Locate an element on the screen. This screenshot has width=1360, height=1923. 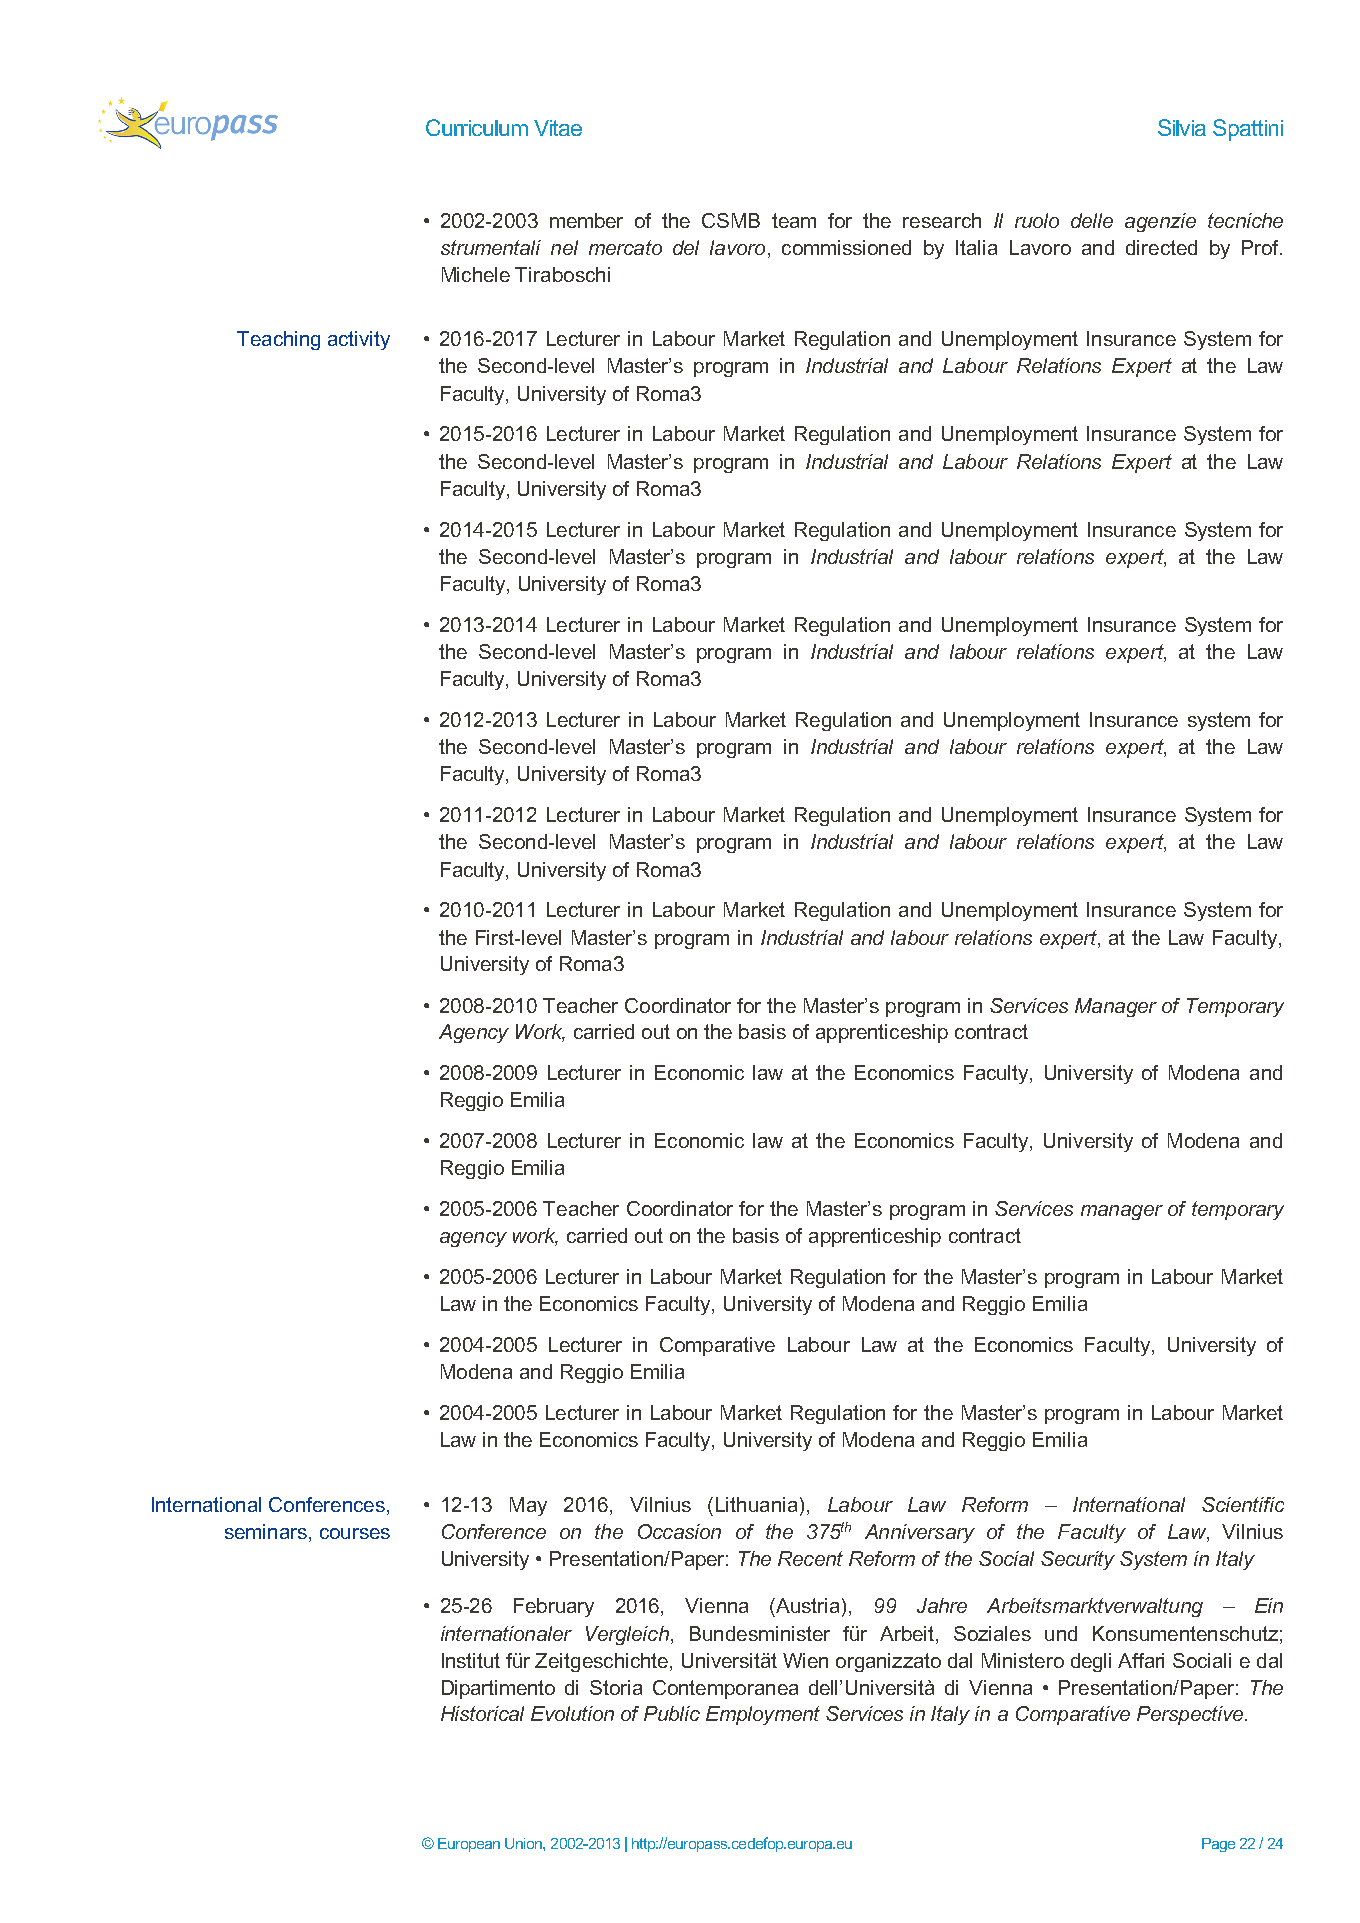
Silvia is located at coordinates (1182, 127).
